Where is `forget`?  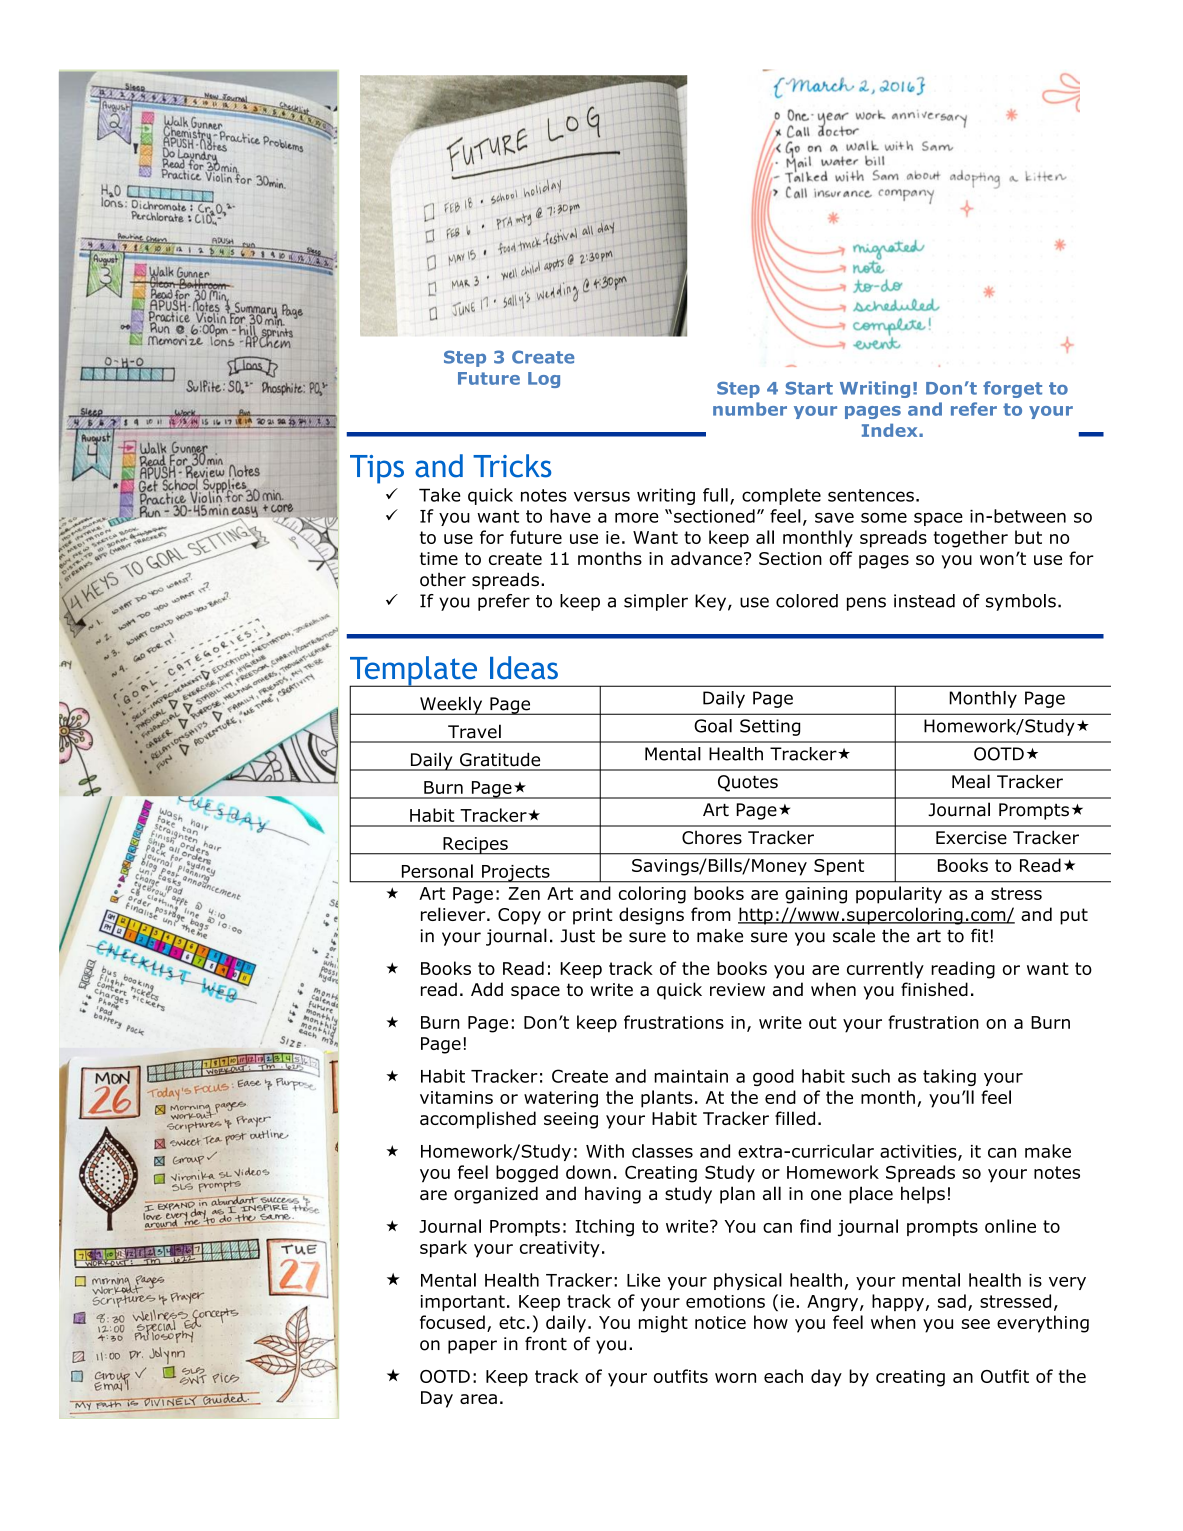 forget is located at coordinates (1012, 389).
